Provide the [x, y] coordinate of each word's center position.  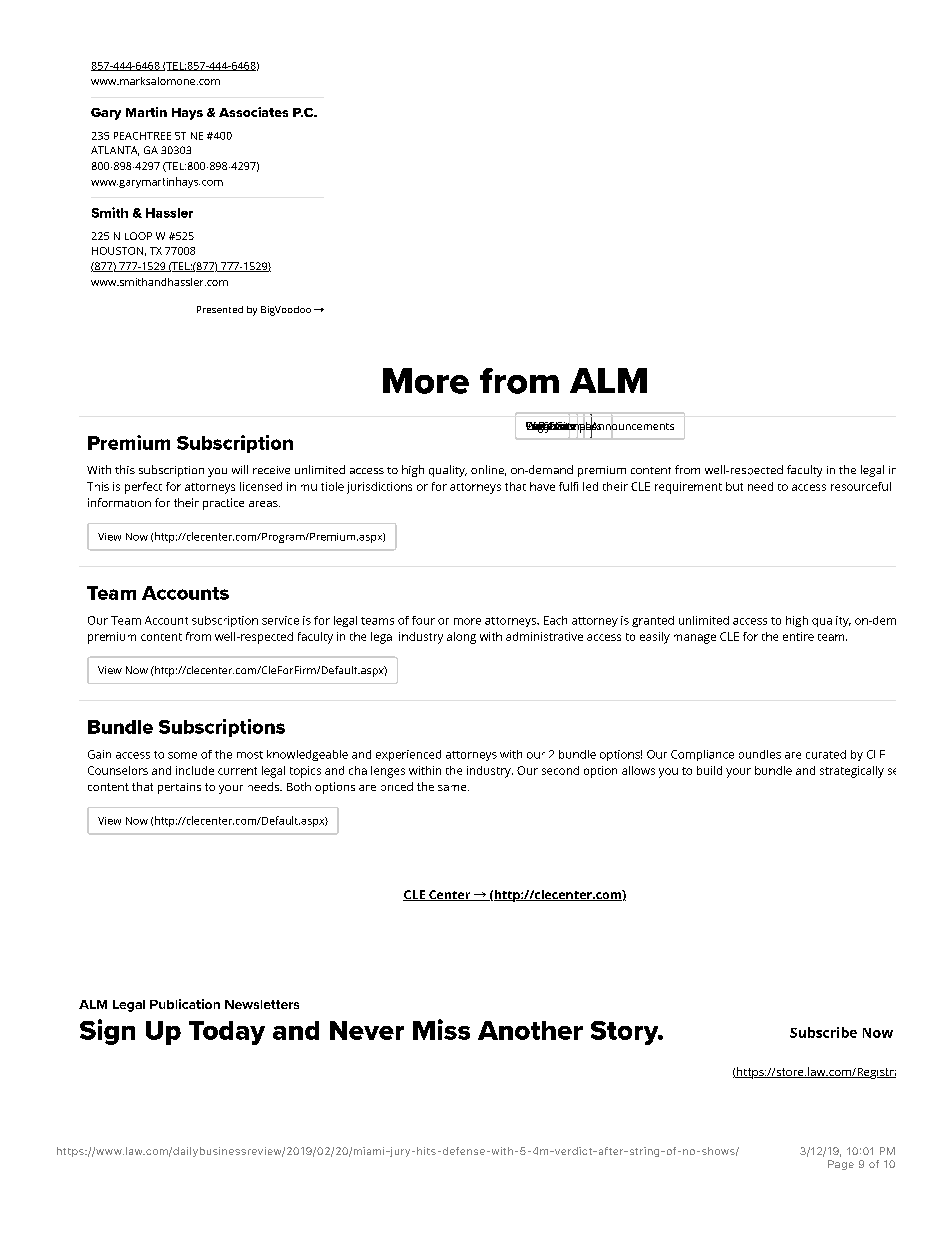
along [461, 638]
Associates [253, 112]
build [709, 770]
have [542, 486]
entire [798, 636]
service [280, 620]
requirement [688, 488]
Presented [220, 309]
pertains [179, 788]
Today [227, 1033]
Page [841, 1165]
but [734, 486]
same [453, 788]
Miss [441, 1029]
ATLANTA [115, 151]
